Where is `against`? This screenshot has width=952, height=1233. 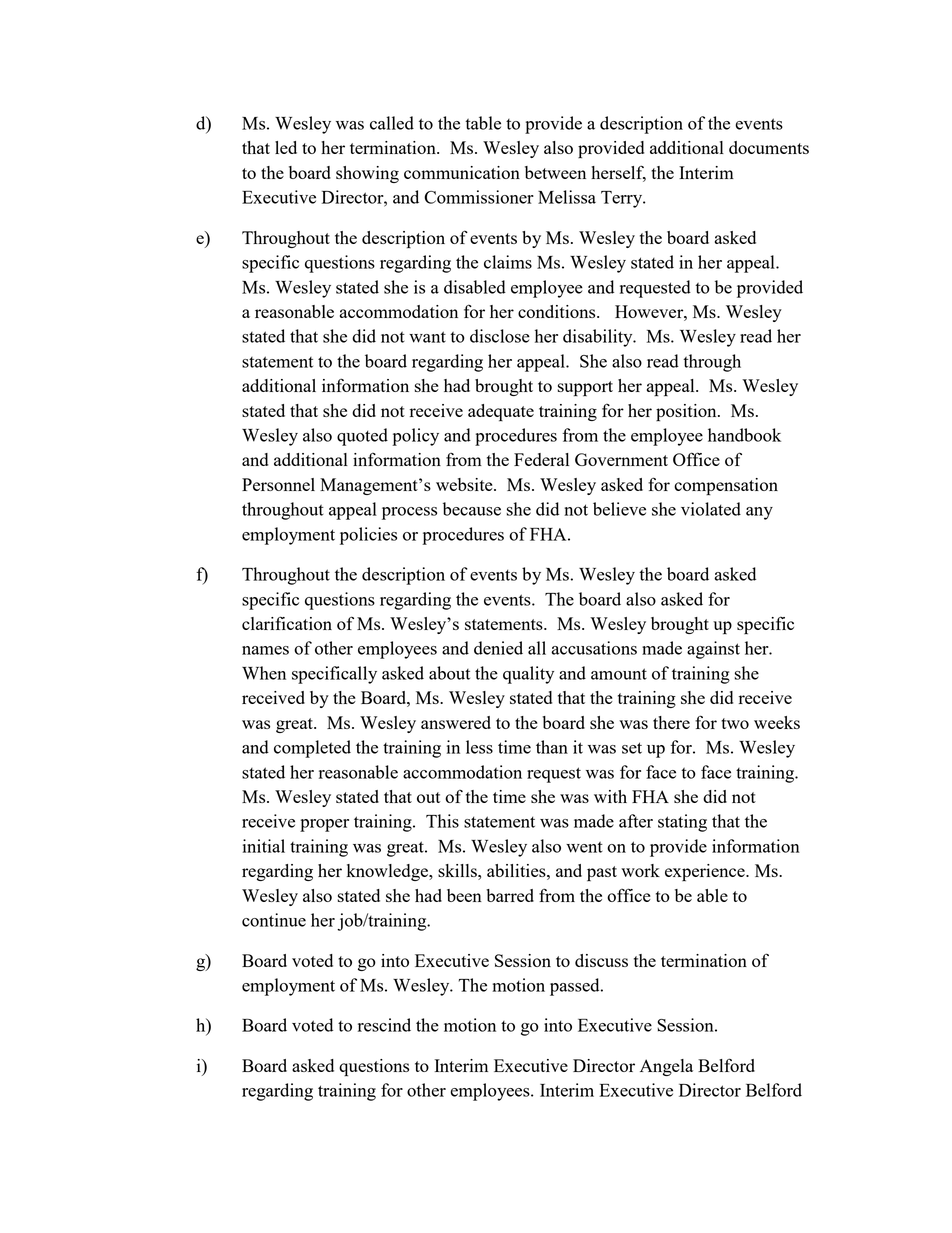
against is located at coordinates (713, 650).
